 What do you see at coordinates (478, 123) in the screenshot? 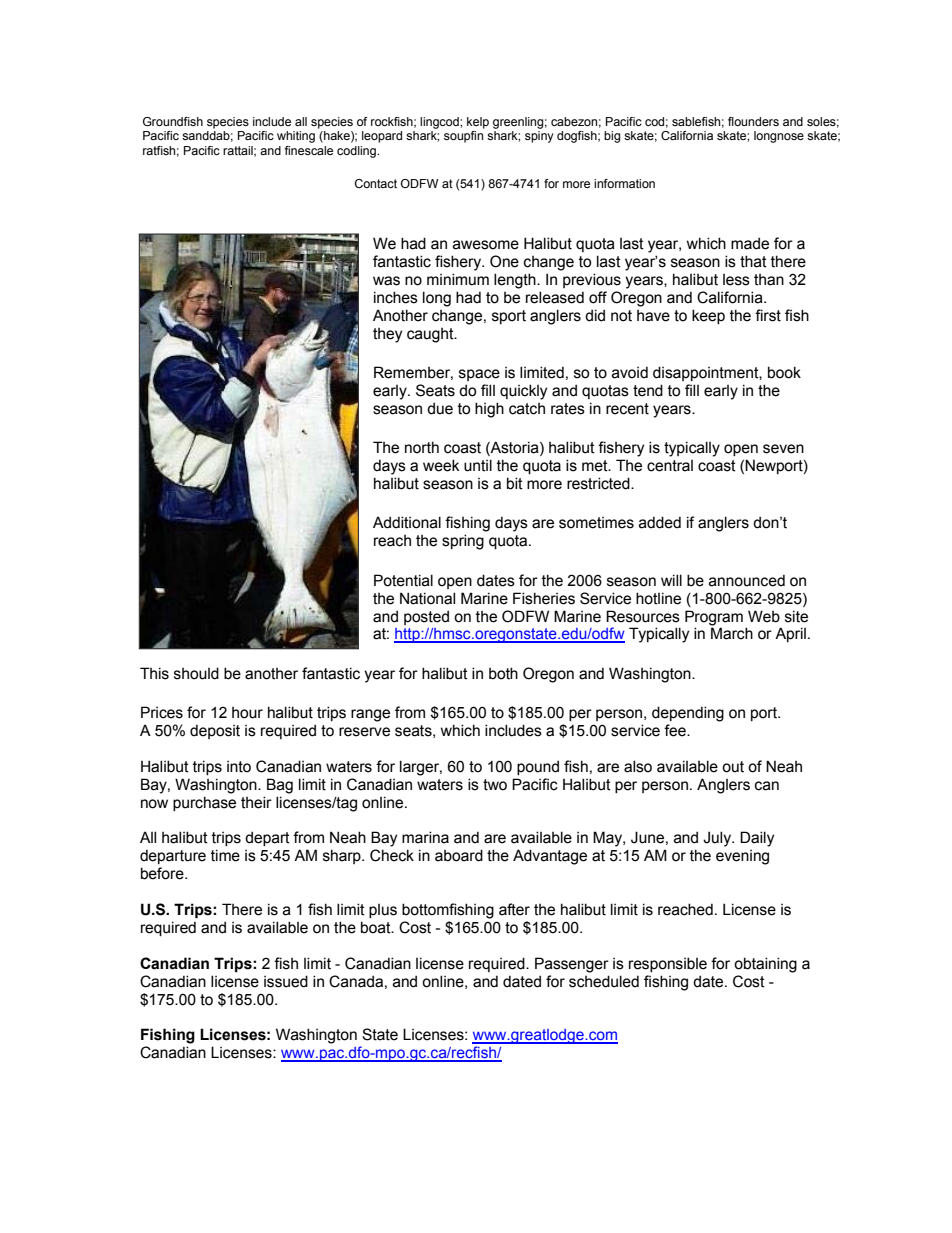
I see `kelp` at bounding box center [478, 123].
